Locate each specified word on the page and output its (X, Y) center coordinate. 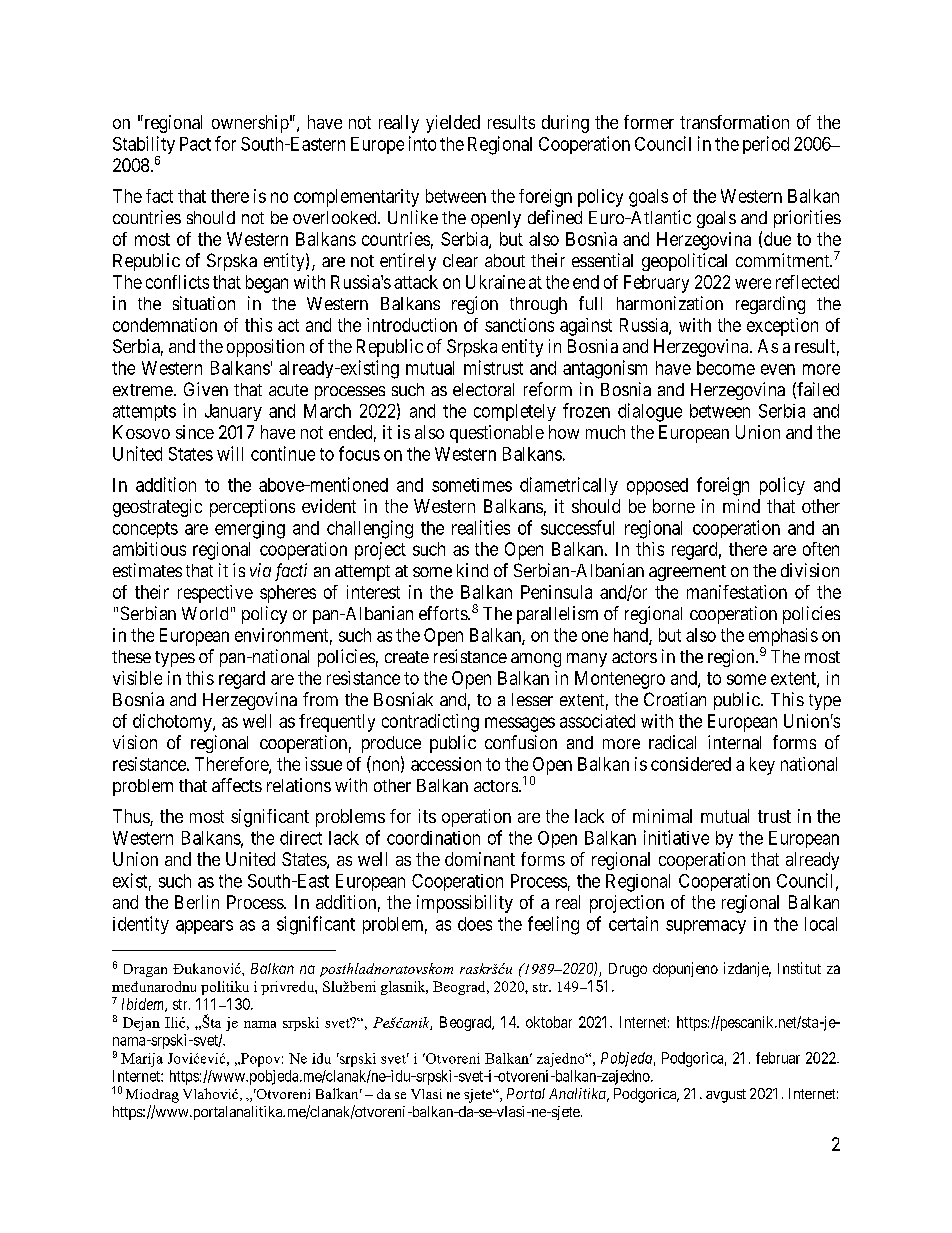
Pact (195, 144)
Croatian (675, 699)
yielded (453, 124)
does (475, 924)
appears (204, 927)
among (536, 660)
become (726, 368)
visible (137, 678)
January (233, 412)
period (766, 145)
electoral (483, 389)
